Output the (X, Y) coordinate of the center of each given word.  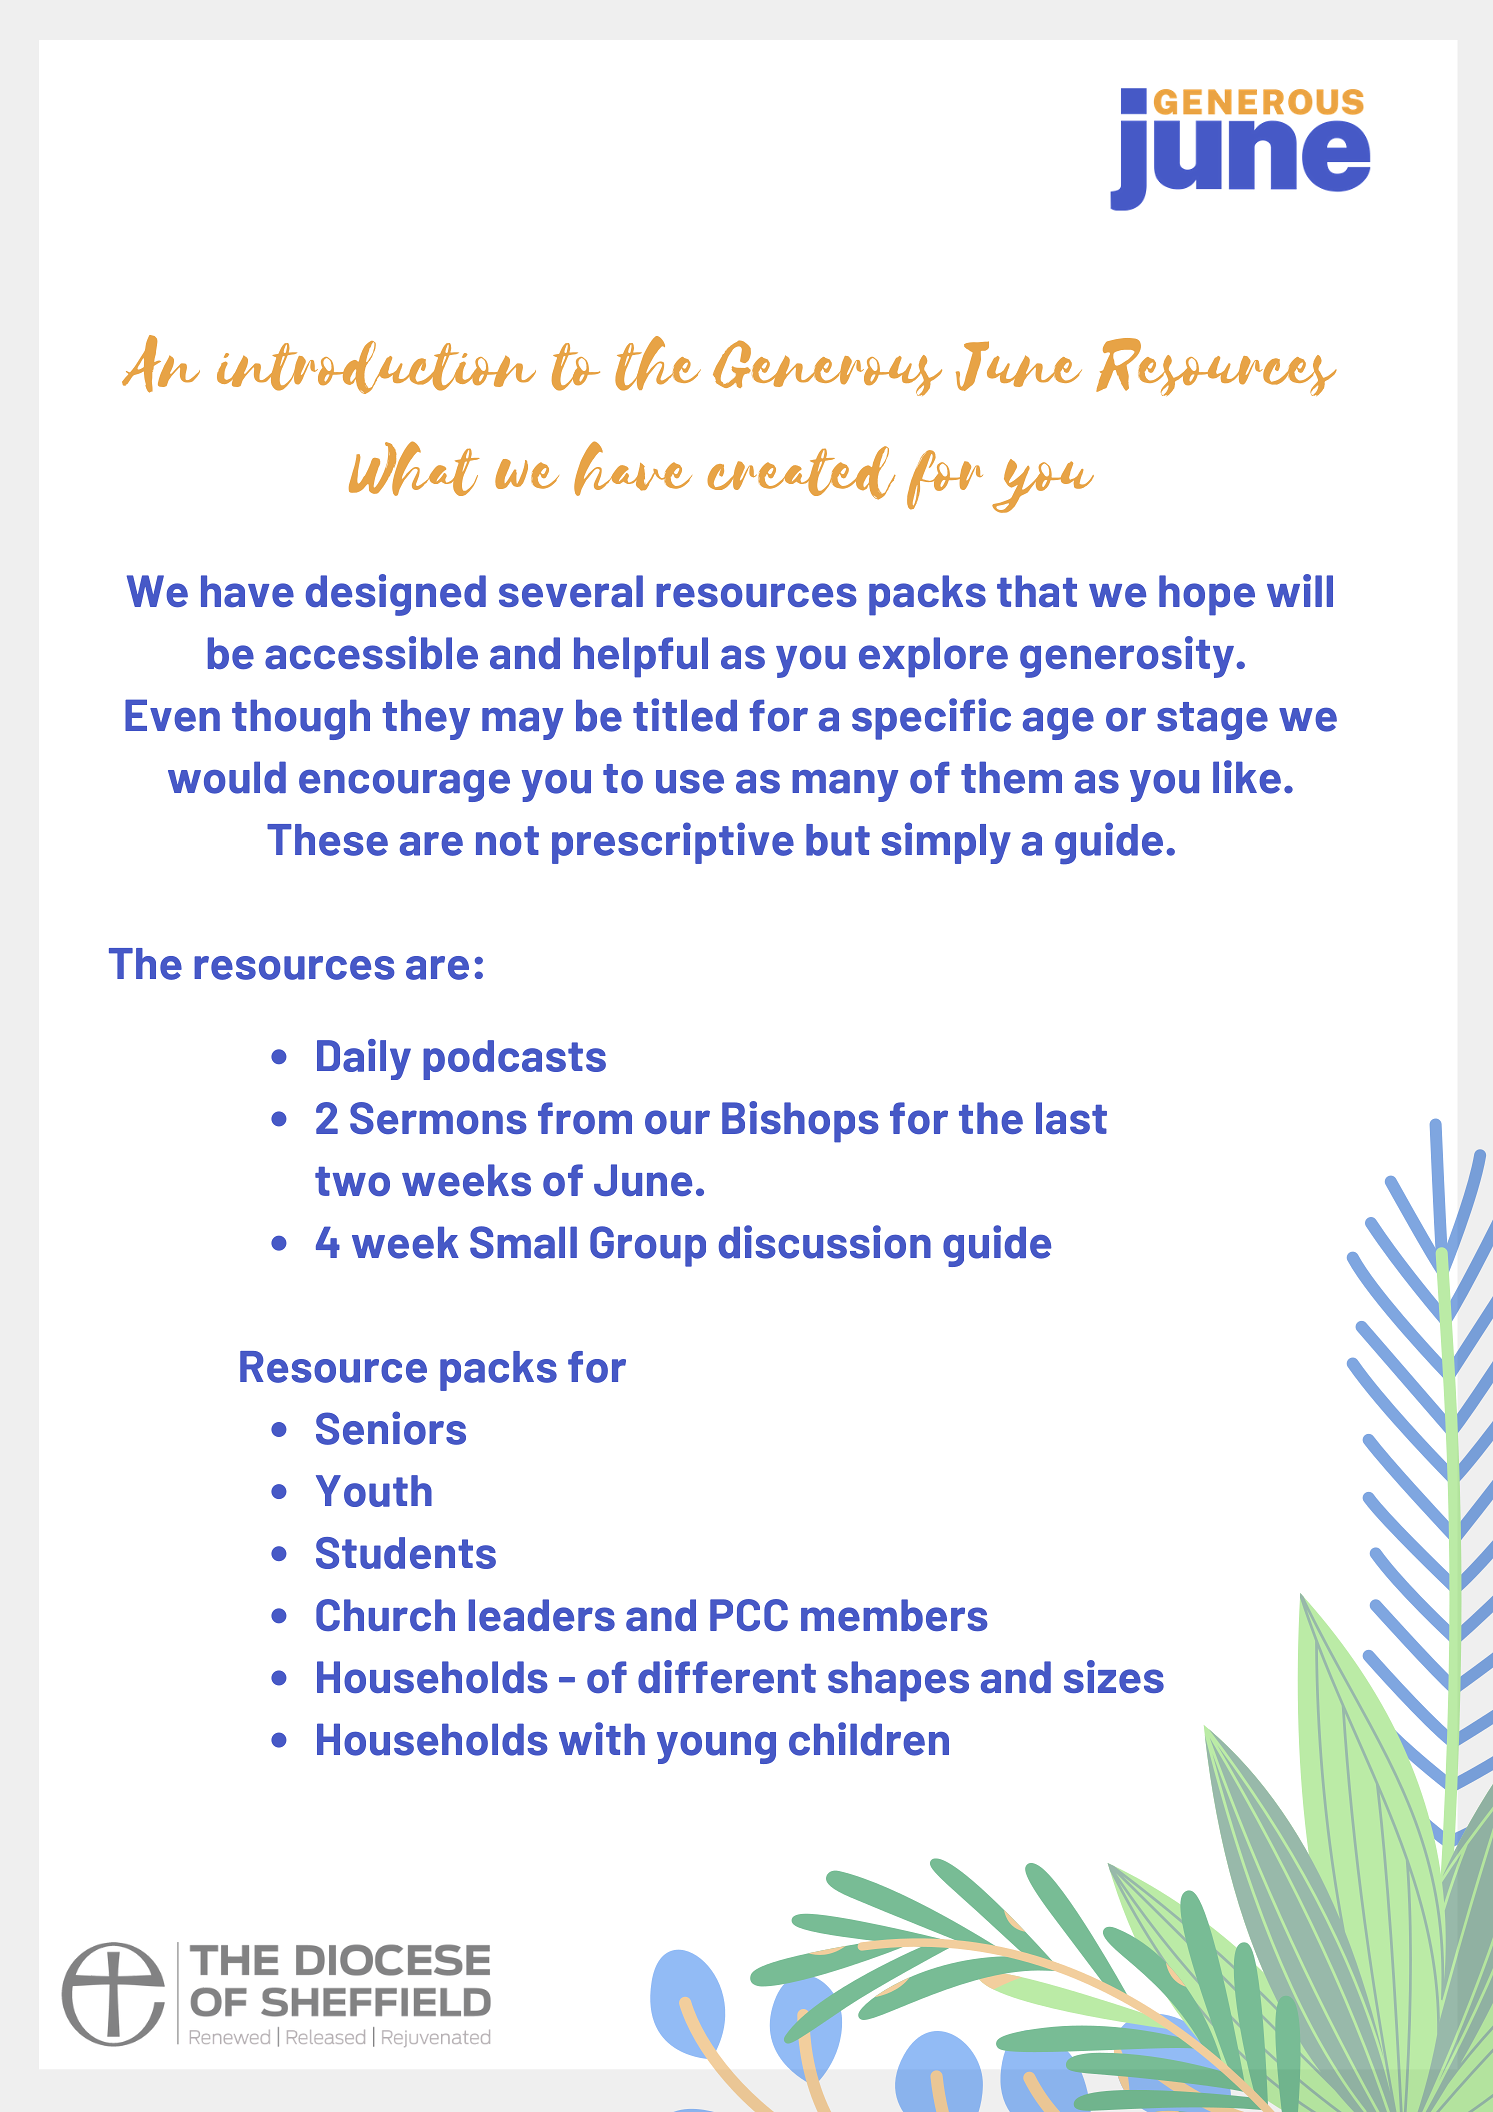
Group (648, 1246)
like (1247, 777)
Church (385, 1615)
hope (1207, 595)
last (1071, 1118)
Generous (827, 368)
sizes (1114, 1676)
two (352, 1181)
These (327, 840)
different (727, 1676)
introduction (376, 367)
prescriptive (673, 843)
